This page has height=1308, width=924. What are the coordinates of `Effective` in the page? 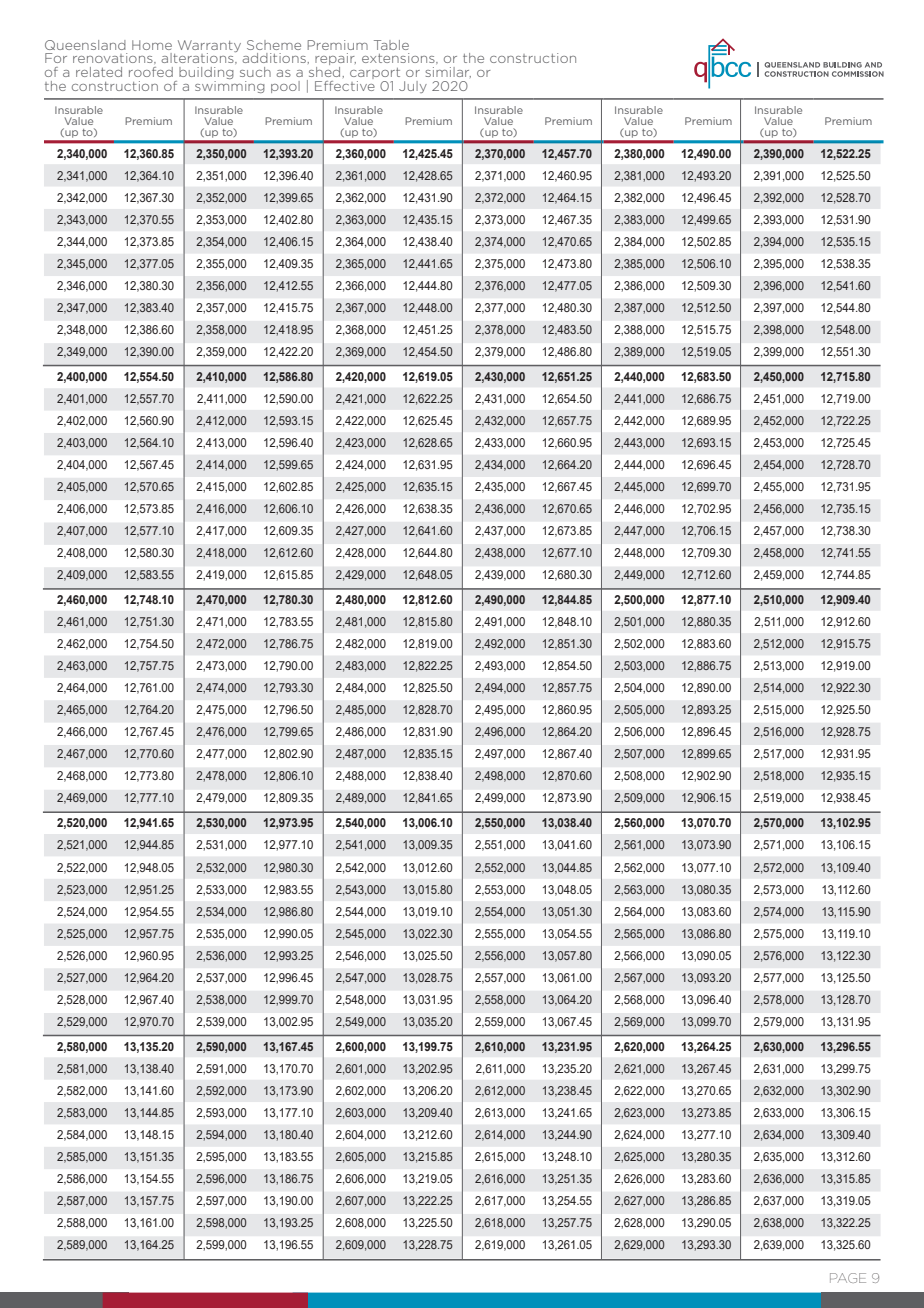 It's located at (345, 86).
